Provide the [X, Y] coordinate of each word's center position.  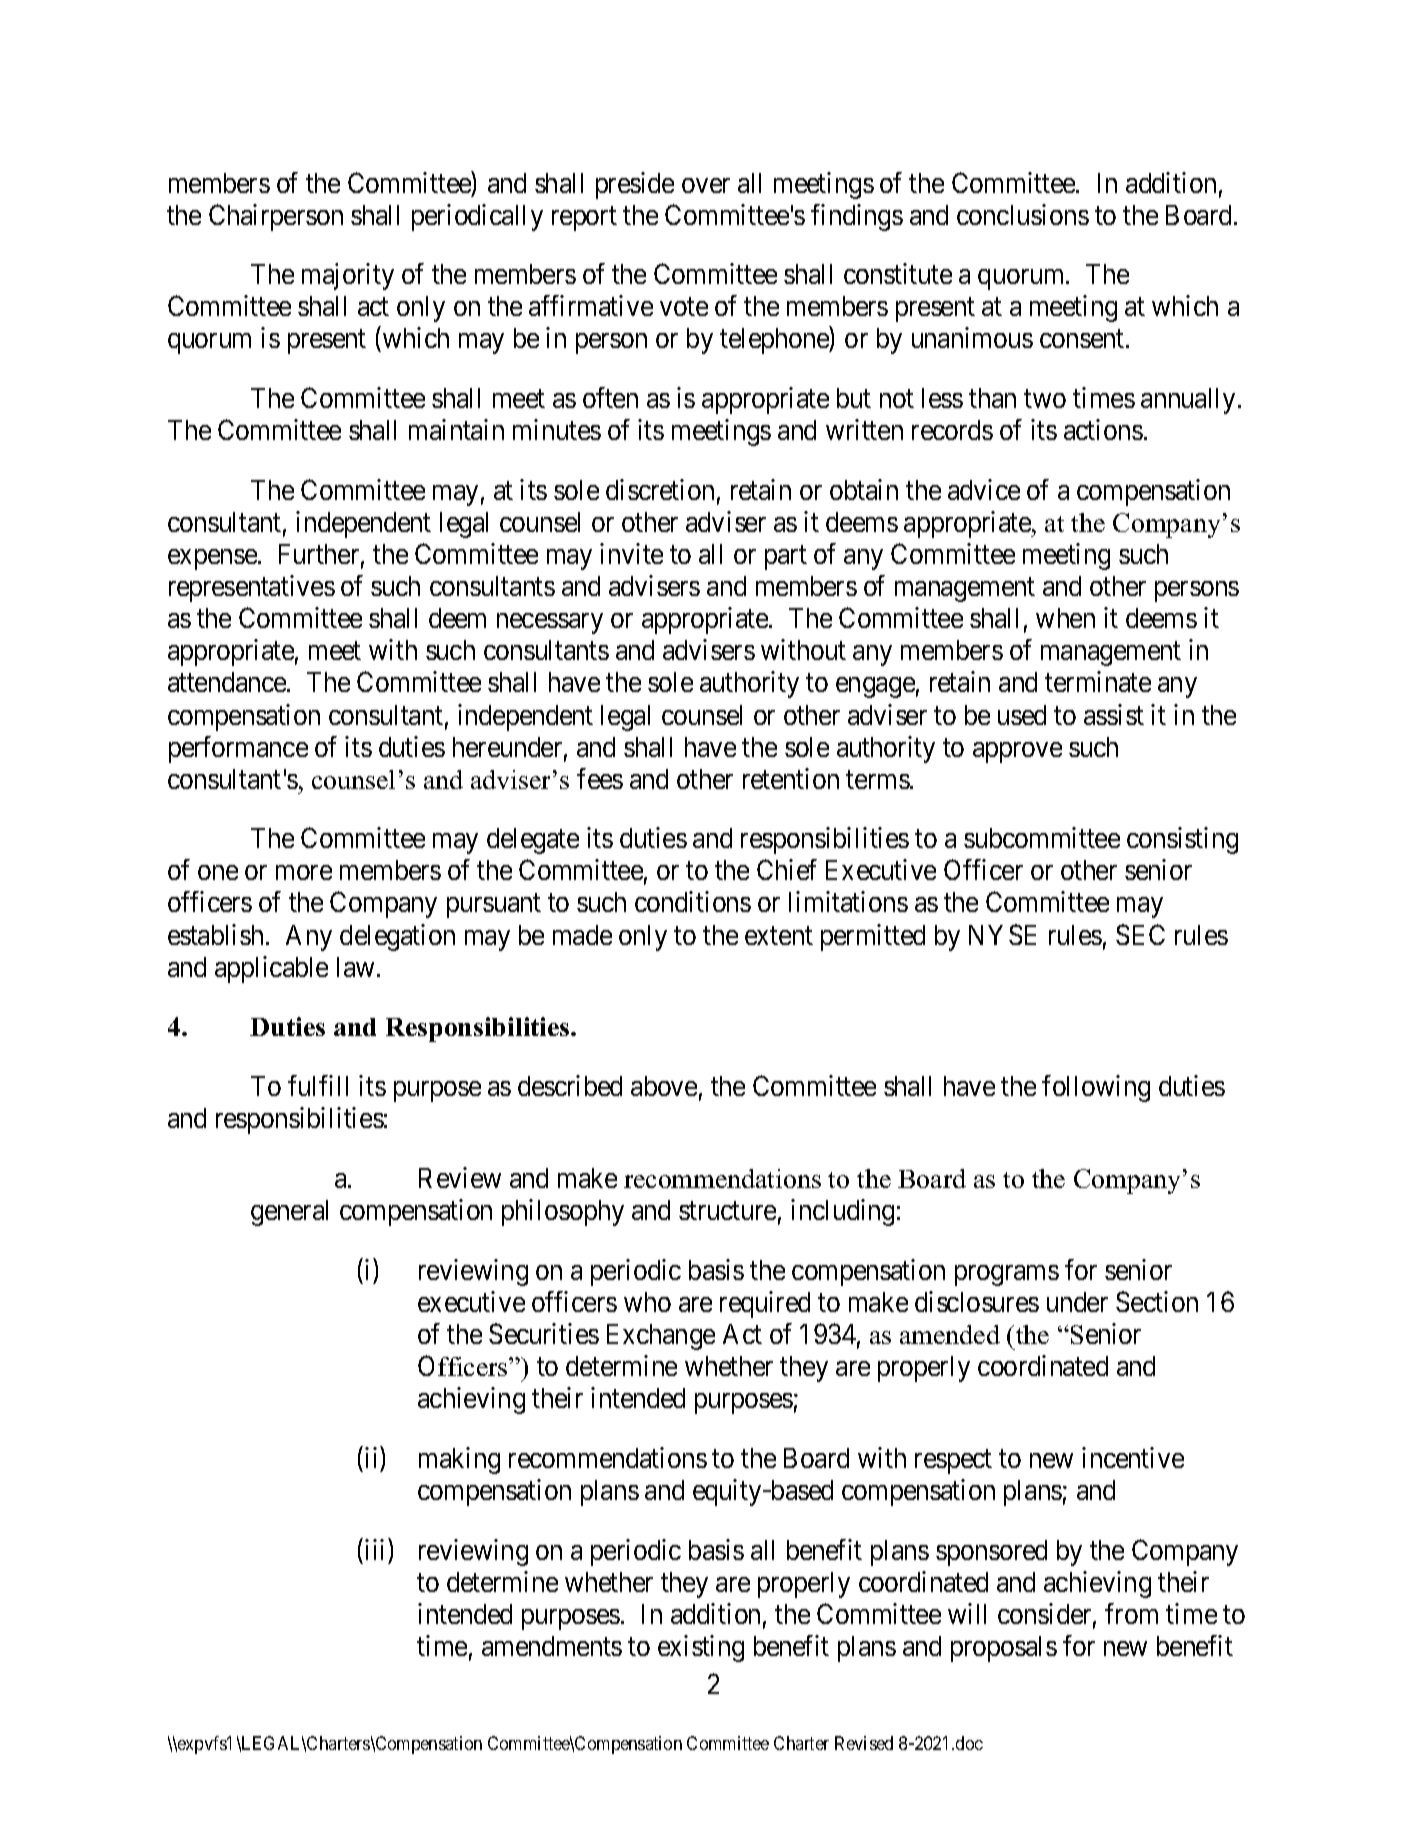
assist [1114, 714]
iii [374, 1549]
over [706, 185]
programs [1007, 1275]
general [289, 1213]
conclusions [1023, 214]
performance [238, 749]
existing [701, 1648]
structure [727, 1211]
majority [348, 276]
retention [791, 778]
